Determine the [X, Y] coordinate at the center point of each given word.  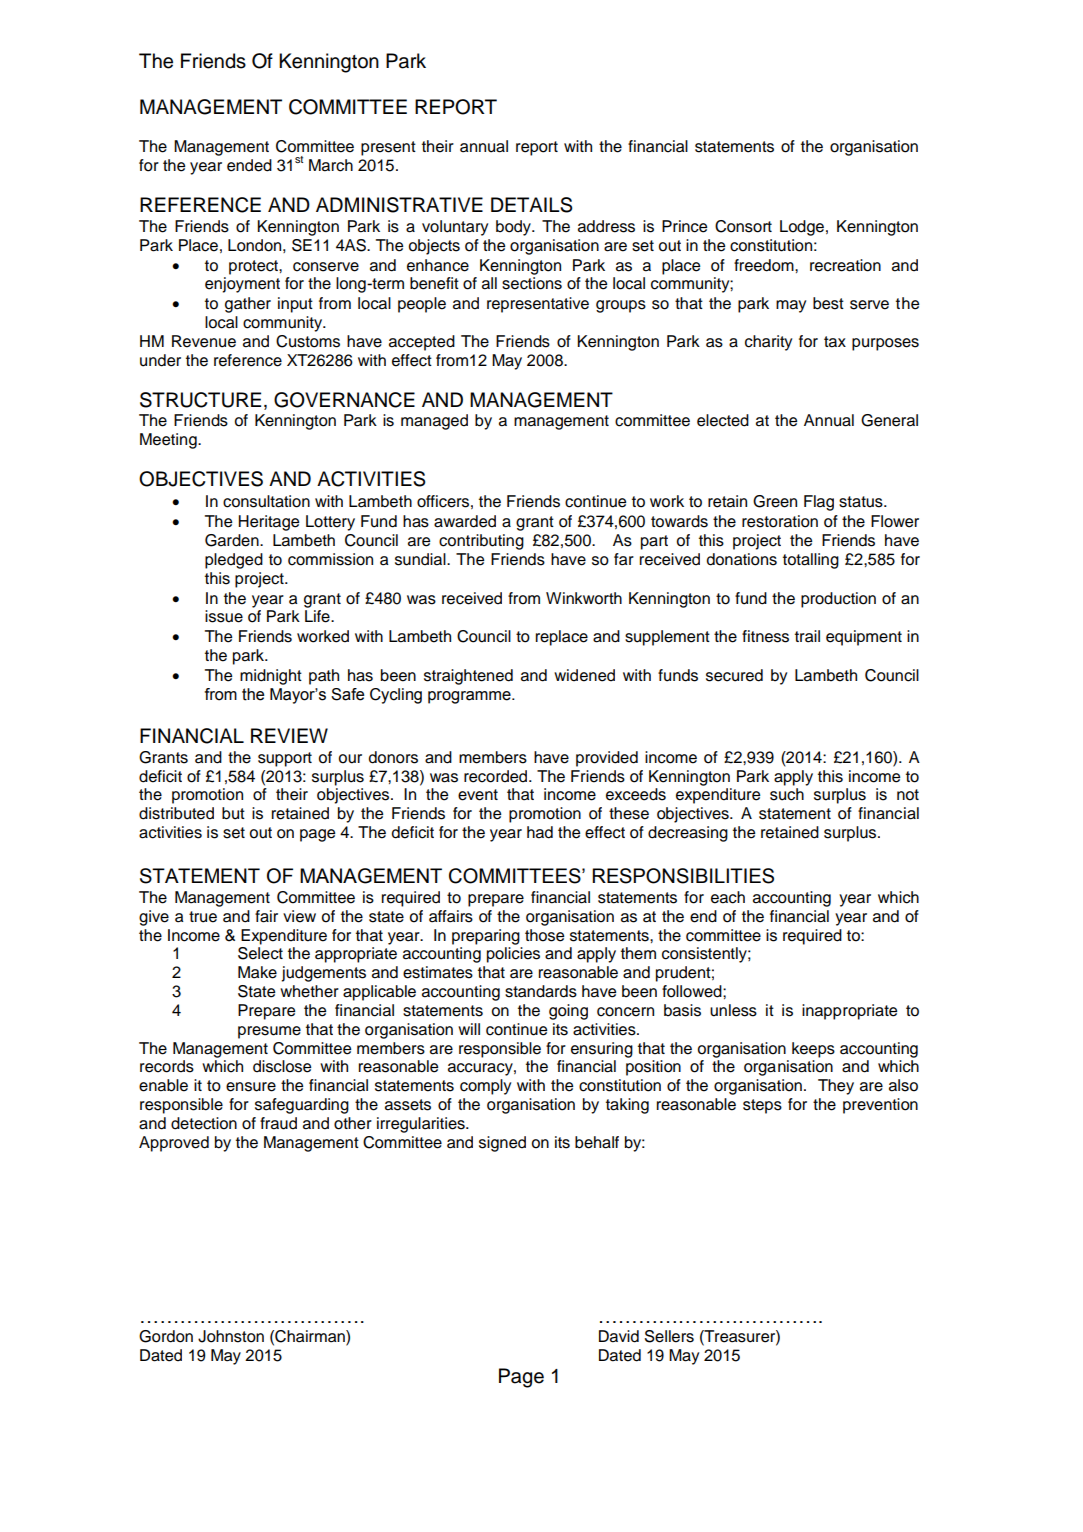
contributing [481, 542]
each [728, 897]
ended [249, 165]
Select [260, 953]
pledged [234, 561]
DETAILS [532, 205]
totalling [811, 561]
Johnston [231, 1336]
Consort [743, 226]
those [544, 935]
